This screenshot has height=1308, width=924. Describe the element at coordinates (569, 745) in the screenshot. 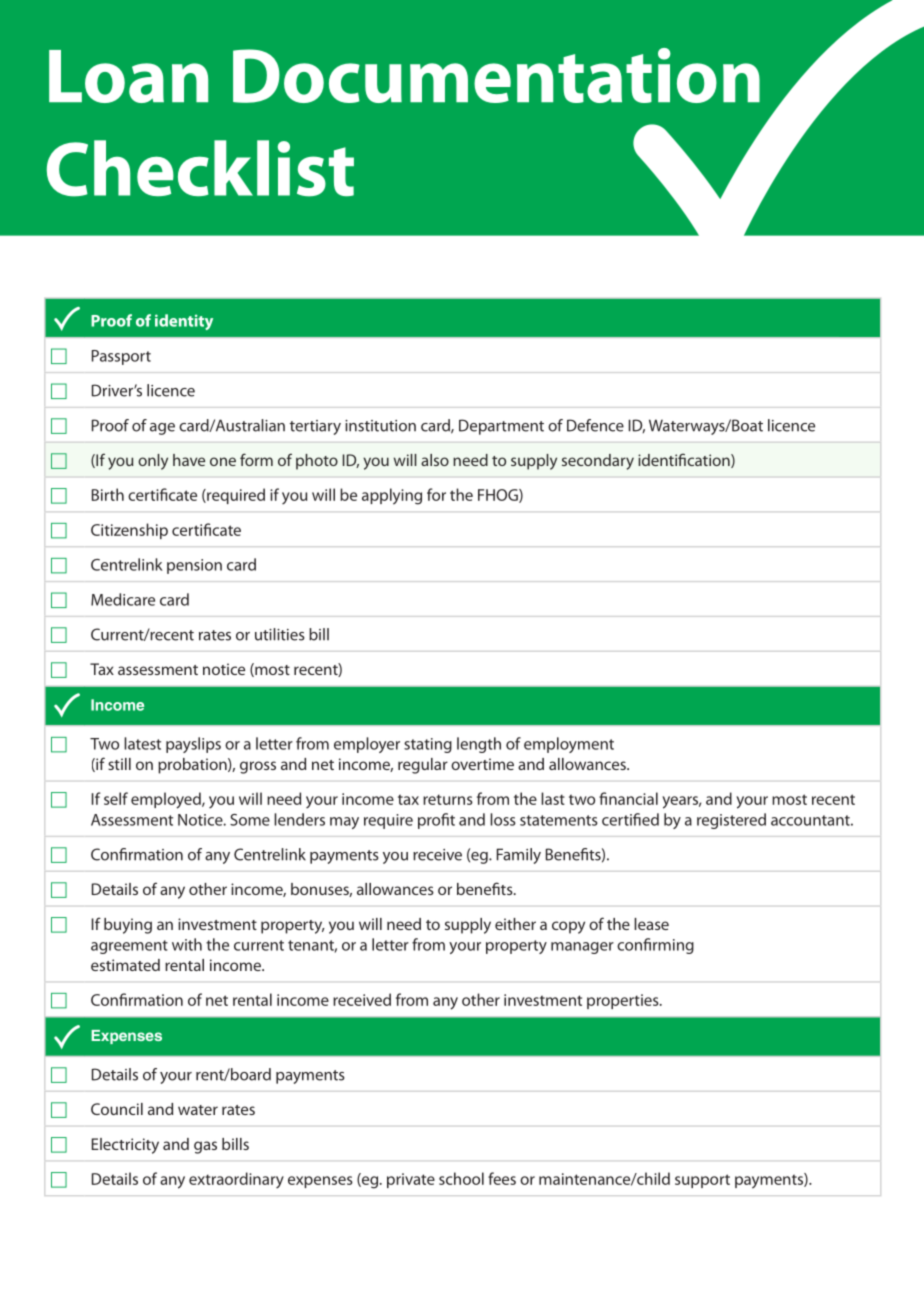

I see `employment` at that location.
